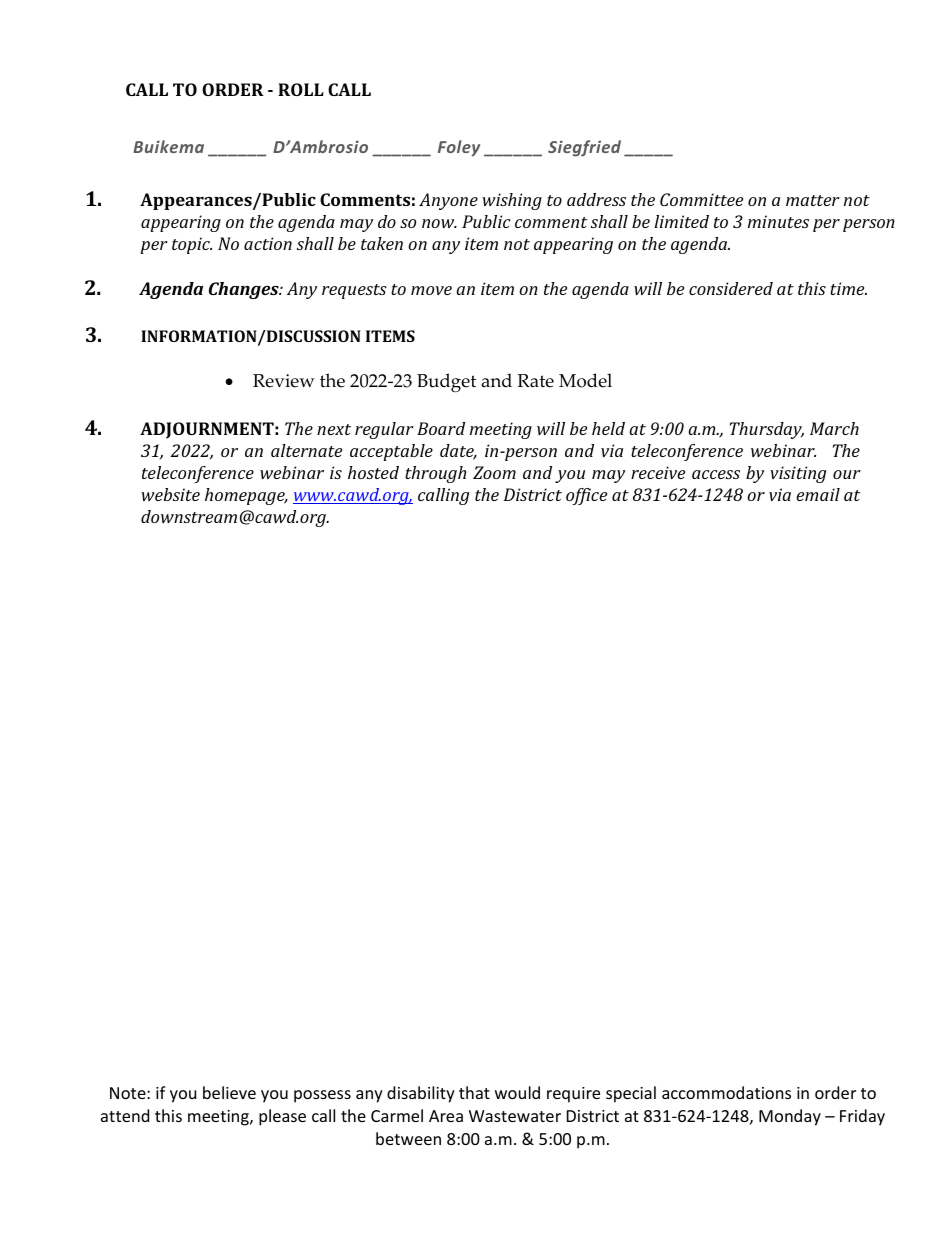 This document has width=952, height=1233. I want to click on homepage, so click(246, 496).
